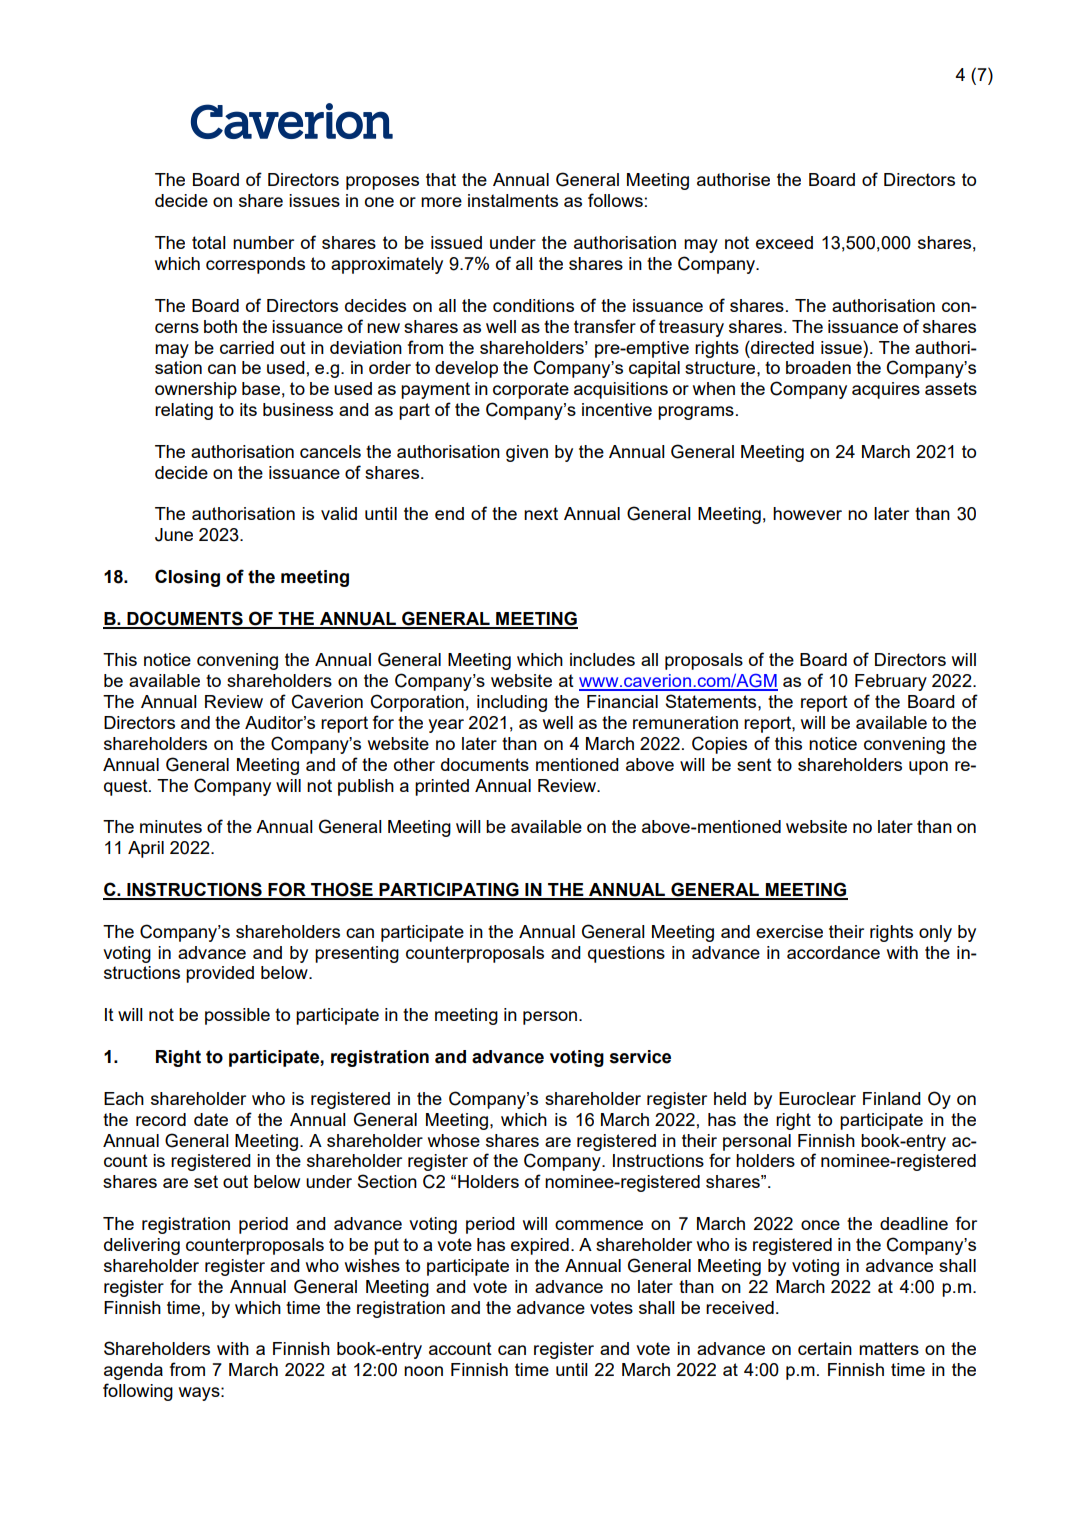  What do you see at coordinates (784, 242) in the page?
I see `exceed` at bounding box center [784, 242].
